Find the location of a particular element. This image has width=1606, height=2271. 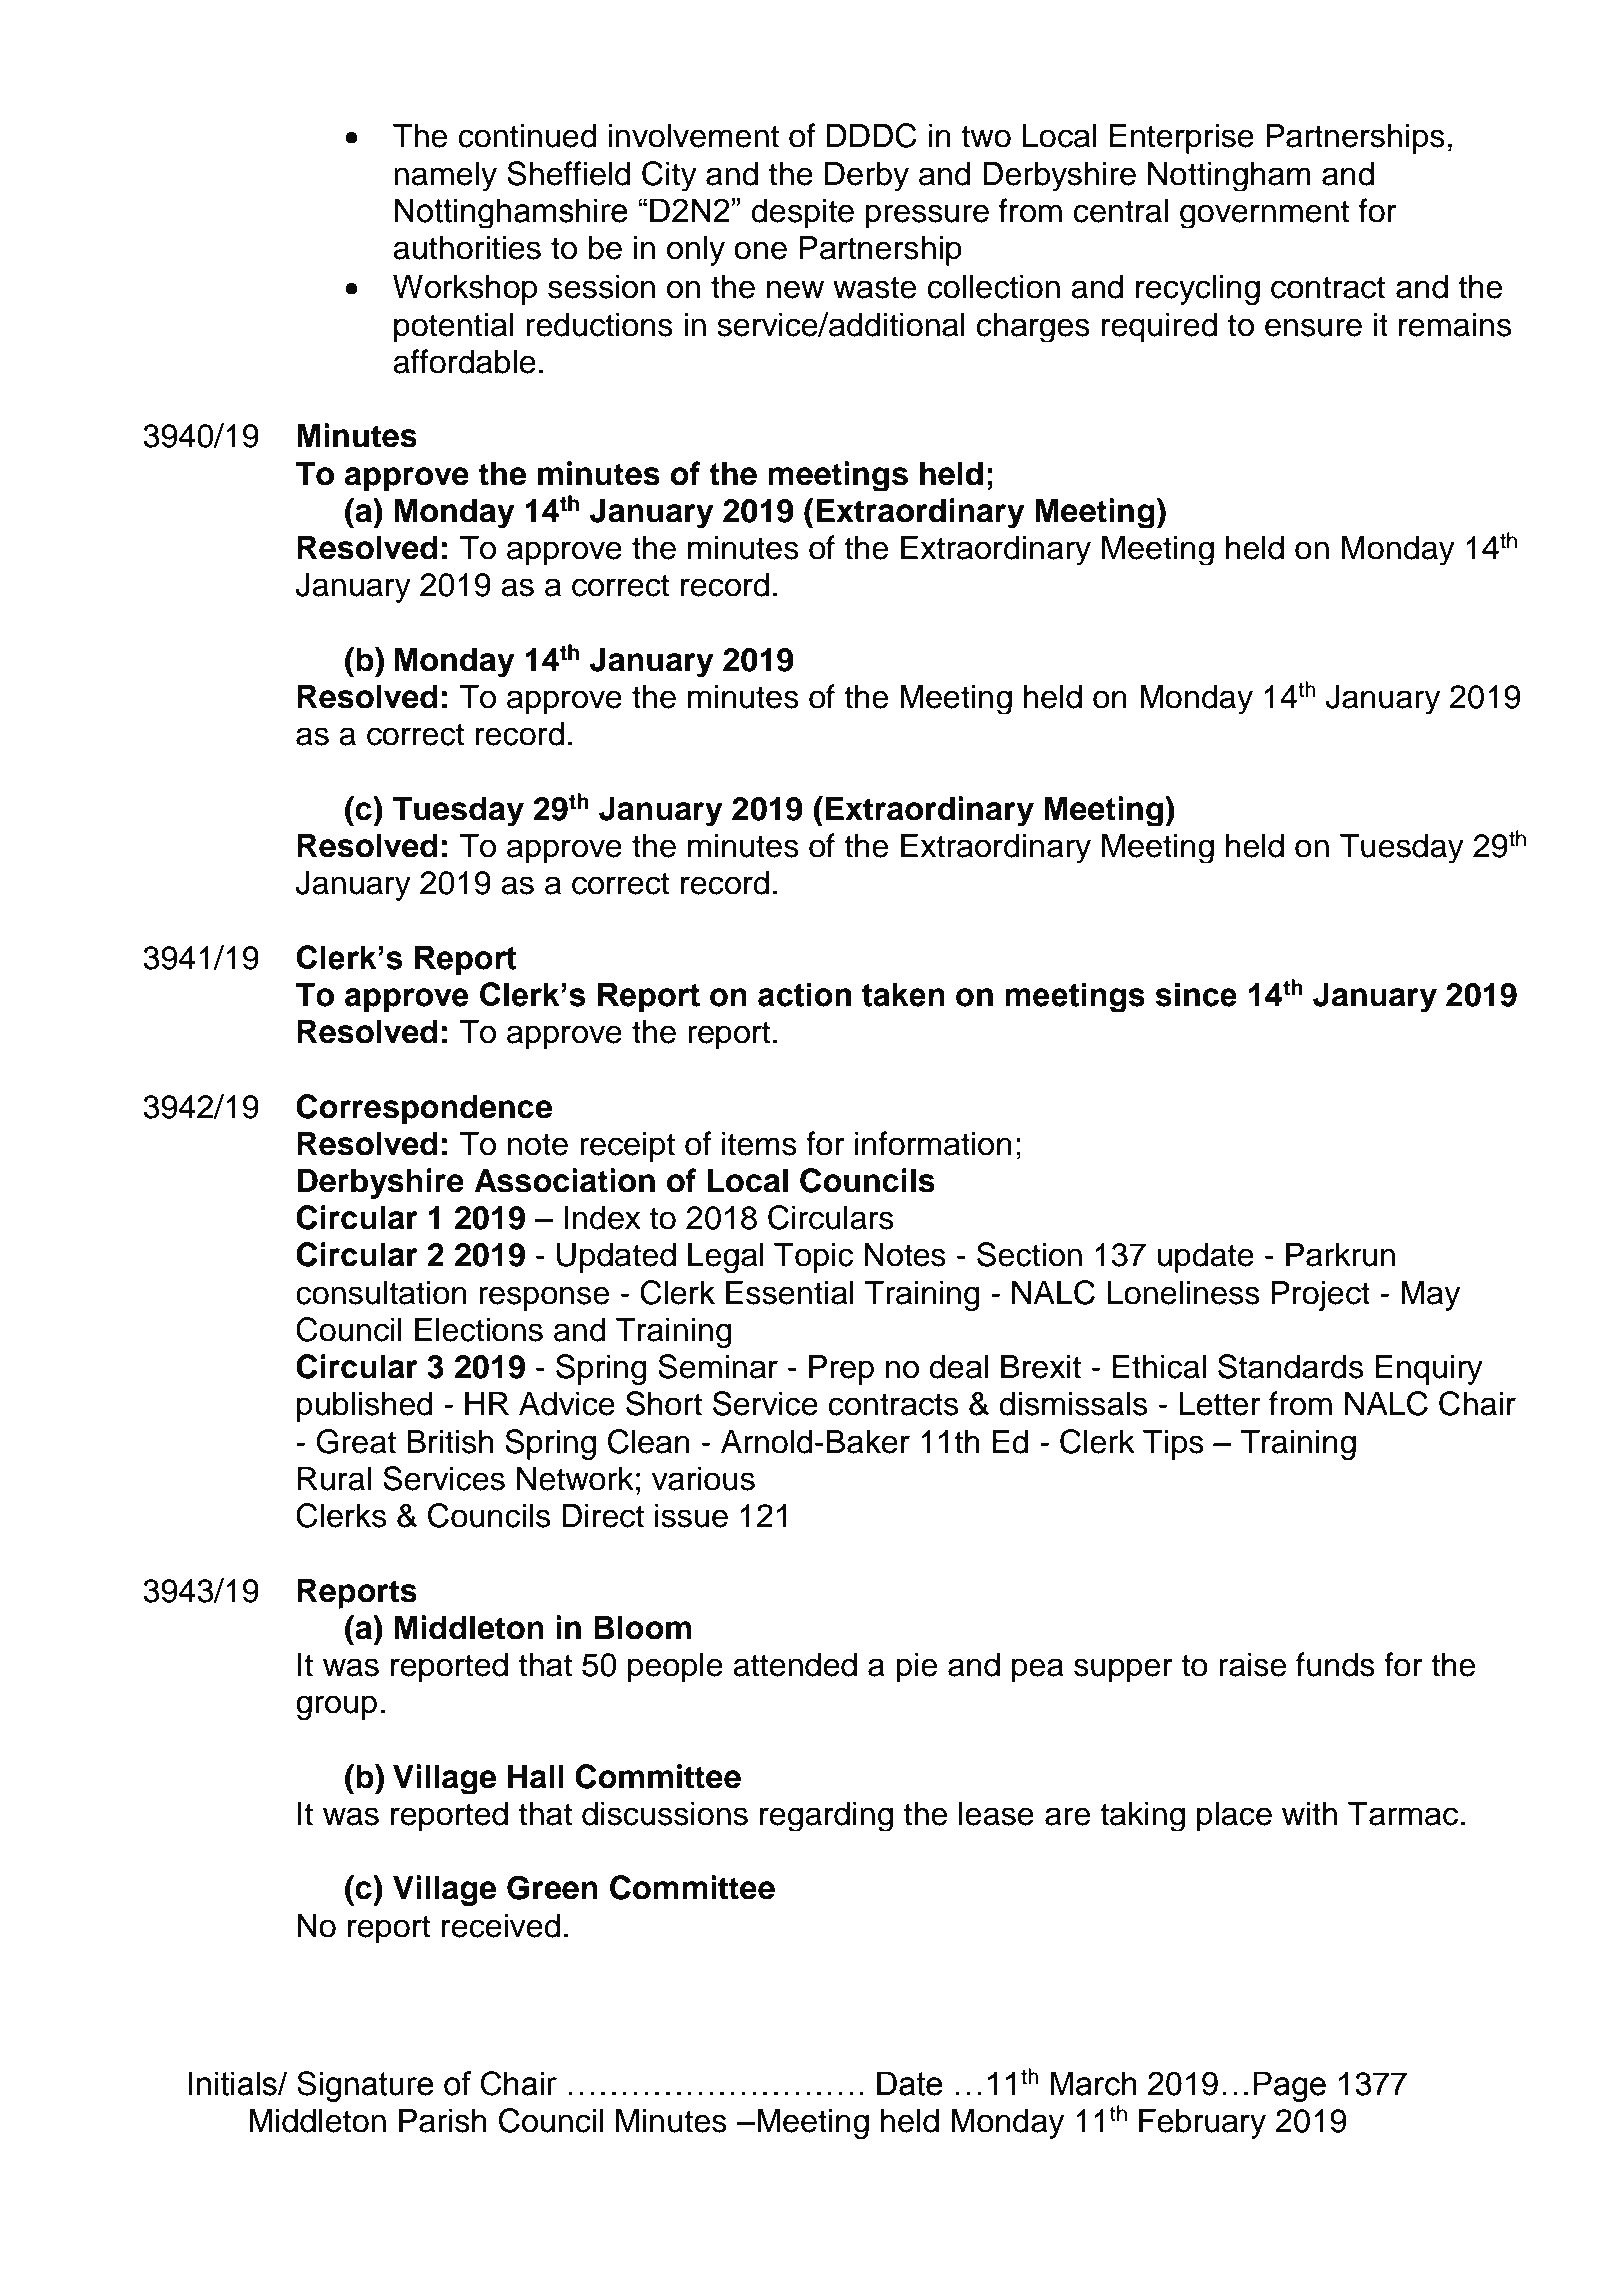

despite is located at coordinates (802, 213).
